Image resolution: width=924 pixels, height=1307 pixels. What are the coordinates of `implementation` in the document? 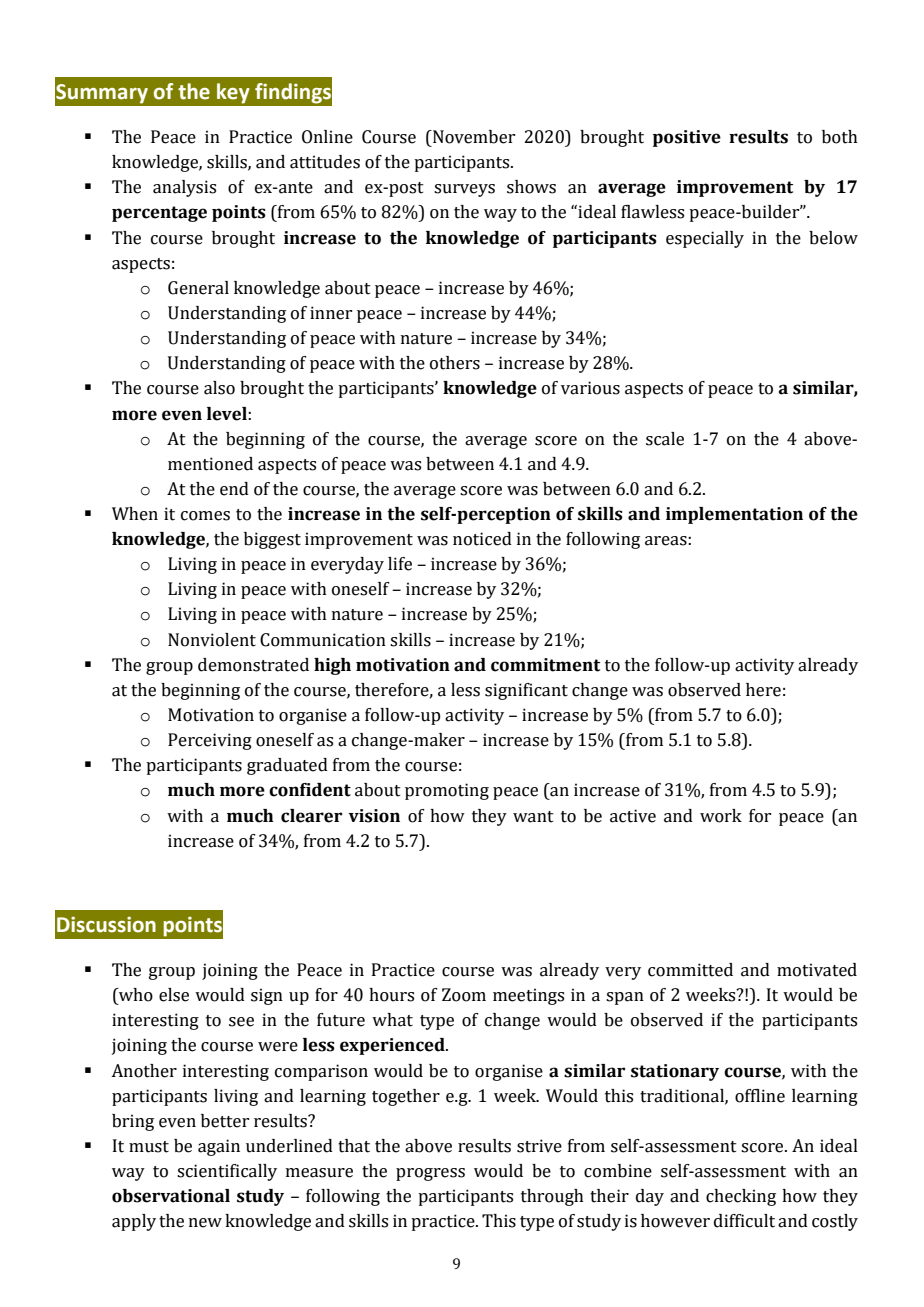 It's located at (734, 515).
